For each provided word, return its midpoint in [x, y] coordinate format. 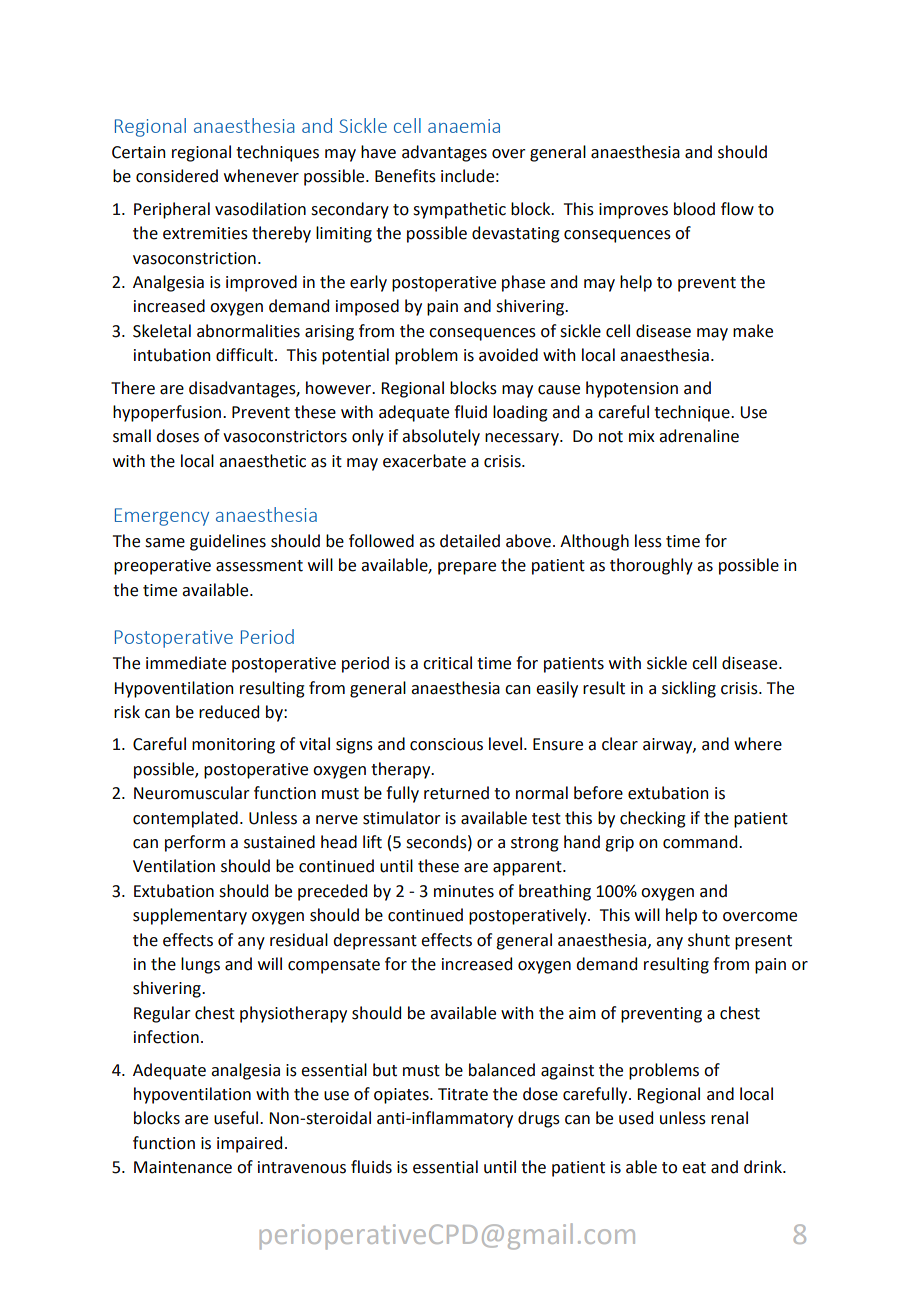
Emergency [162, 517]
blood [694, 209]
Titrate [463, 1094]
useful [237, 1118]
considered [177, 176]
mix [642, 436]
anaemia [464, 126]
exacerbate [424, 461]
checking [653, 819]
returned [456, 793]
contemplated [185, 819]
